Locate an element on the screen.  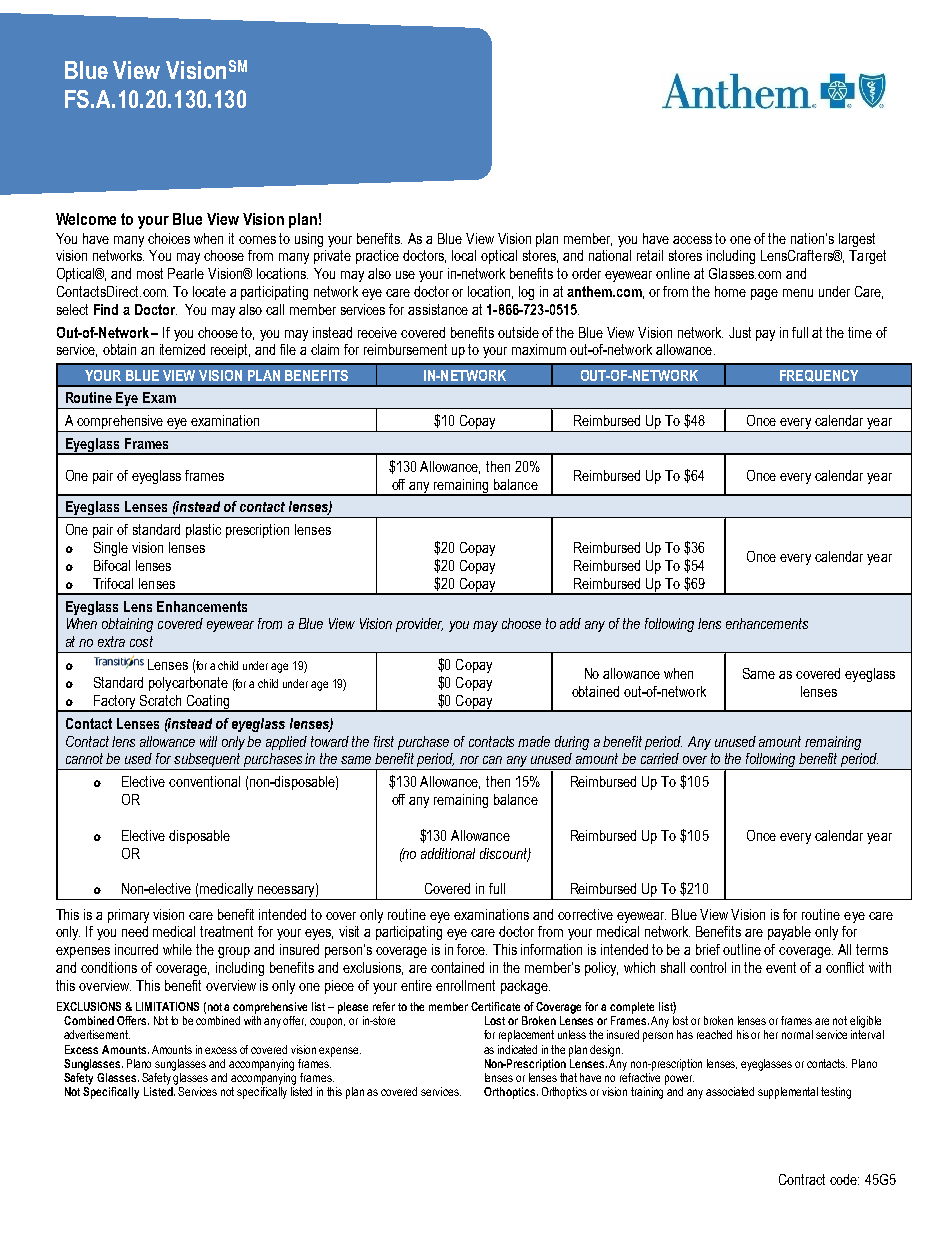
plastic is located at coordinates (203, 531).
